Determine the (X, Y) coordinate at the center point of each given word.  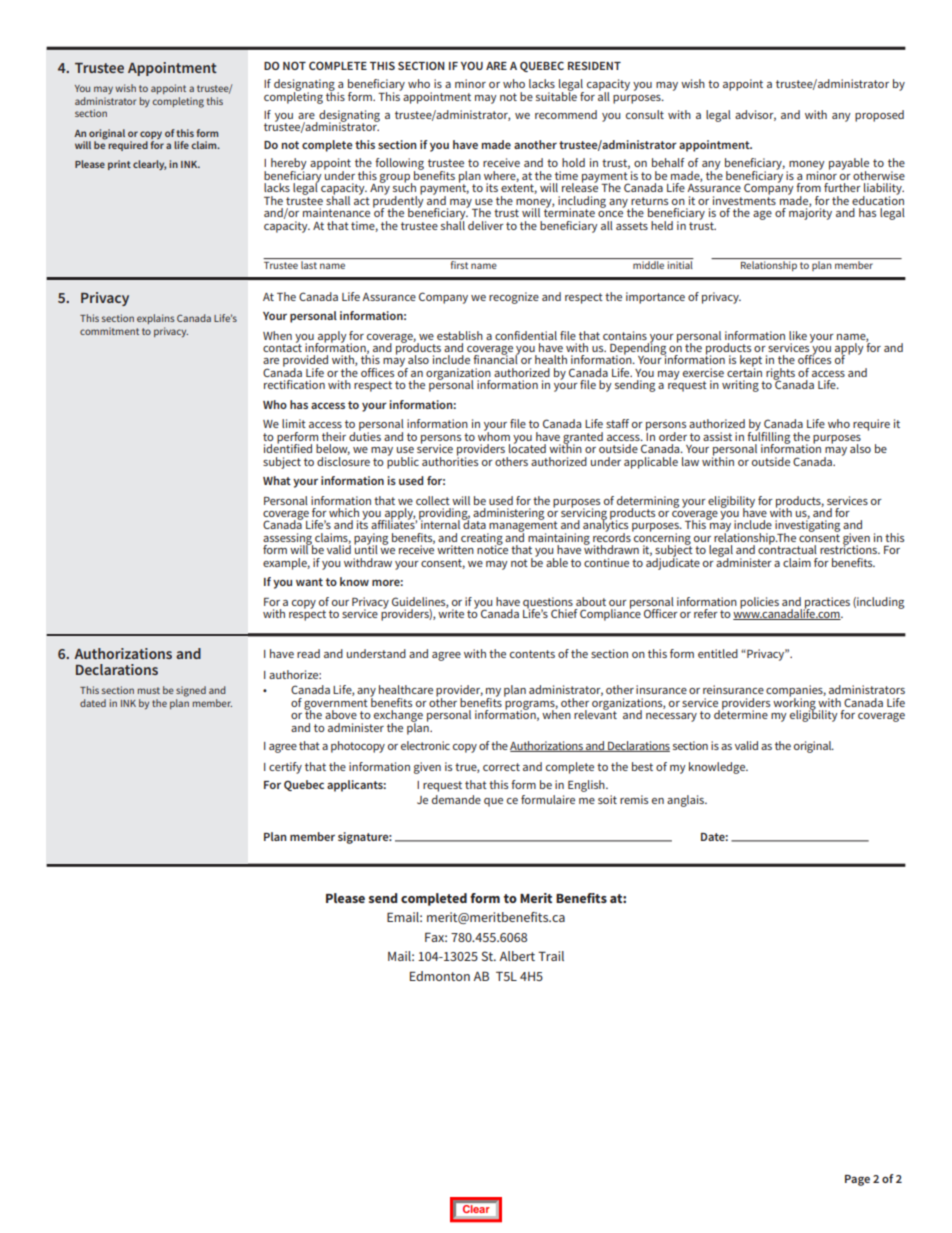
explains (156, 319)
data (474, 523)
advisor (755, 115)
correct (501, 767)
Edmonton (440, 976)
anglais (686, 801)
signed (191, 691)
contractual (787, 548)
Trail (551, 956)
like (798, 335)
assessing (288, 540)
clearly (149, 165)
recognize (514, 298)
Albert (517, 956)
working (794, 704)
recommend (566, 114)
